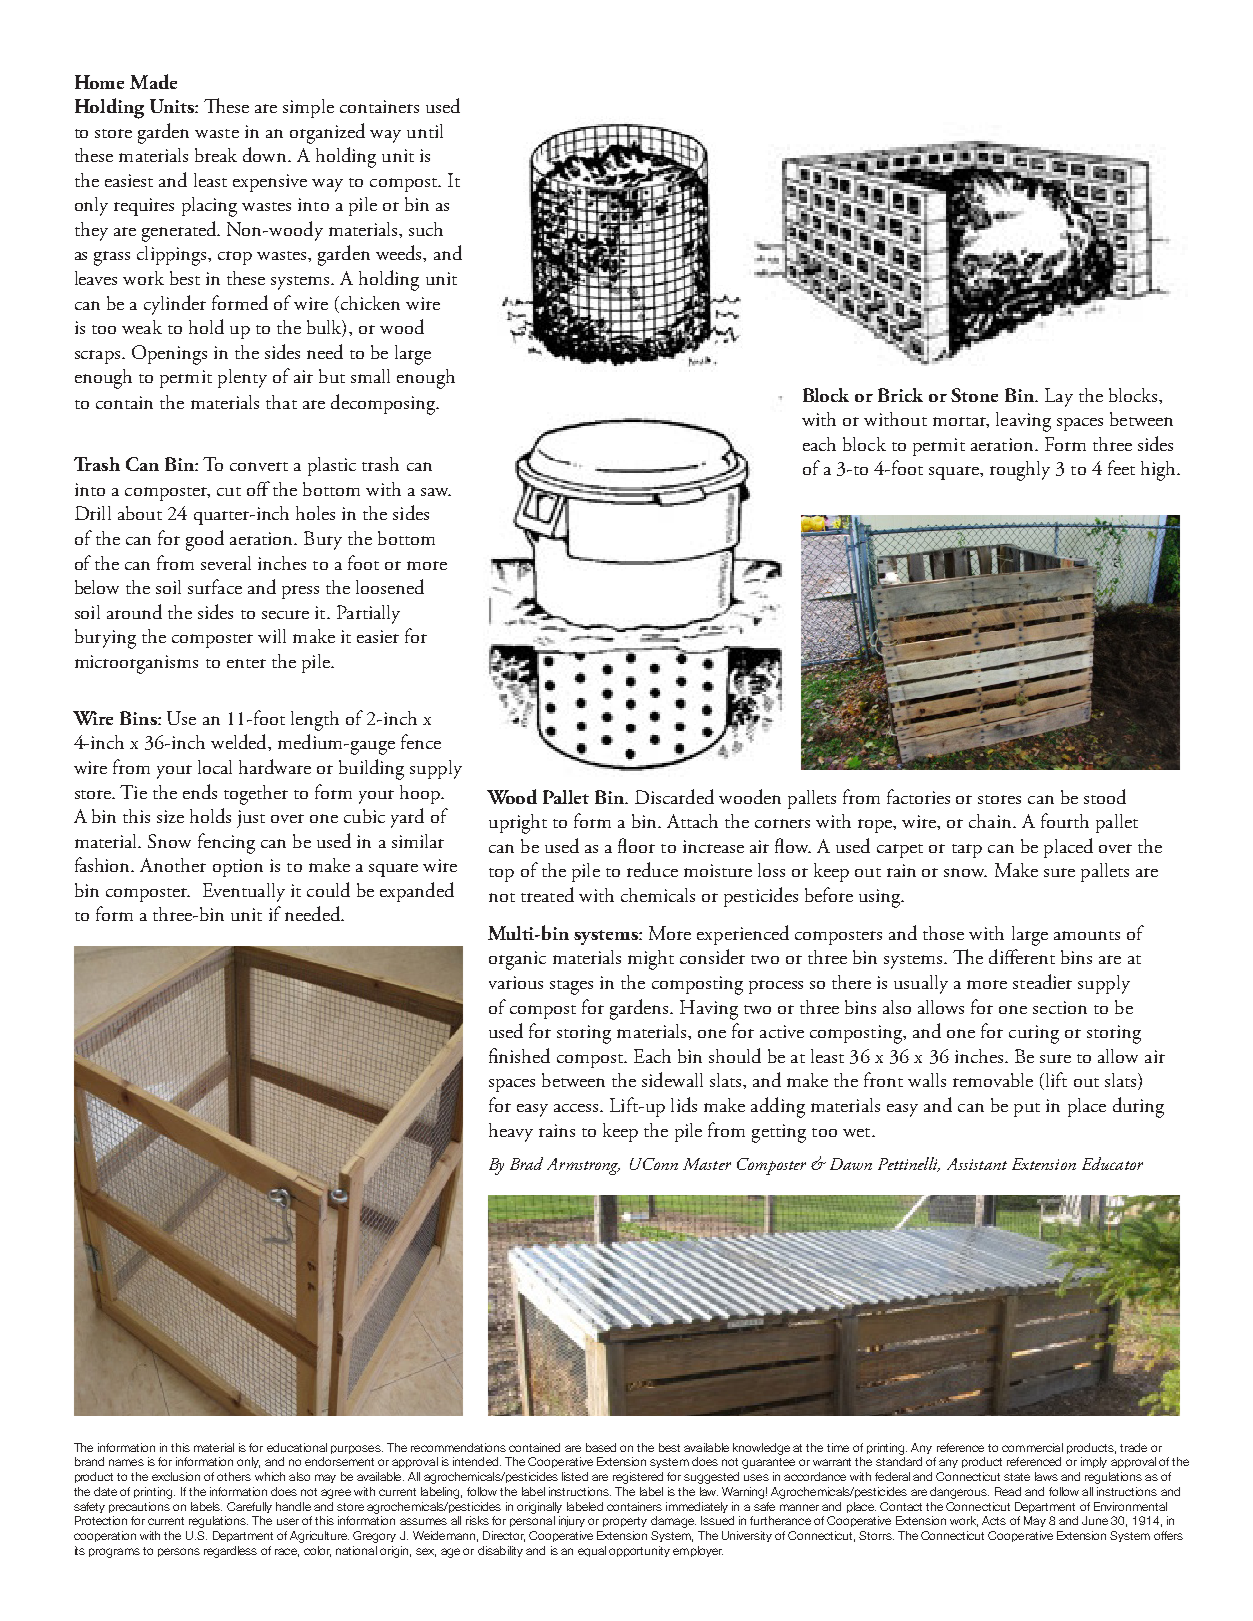  What do you see at coordinates (1059, 397) in the screenshot?
I see `Lay` at bounding box center [1059, 397].
